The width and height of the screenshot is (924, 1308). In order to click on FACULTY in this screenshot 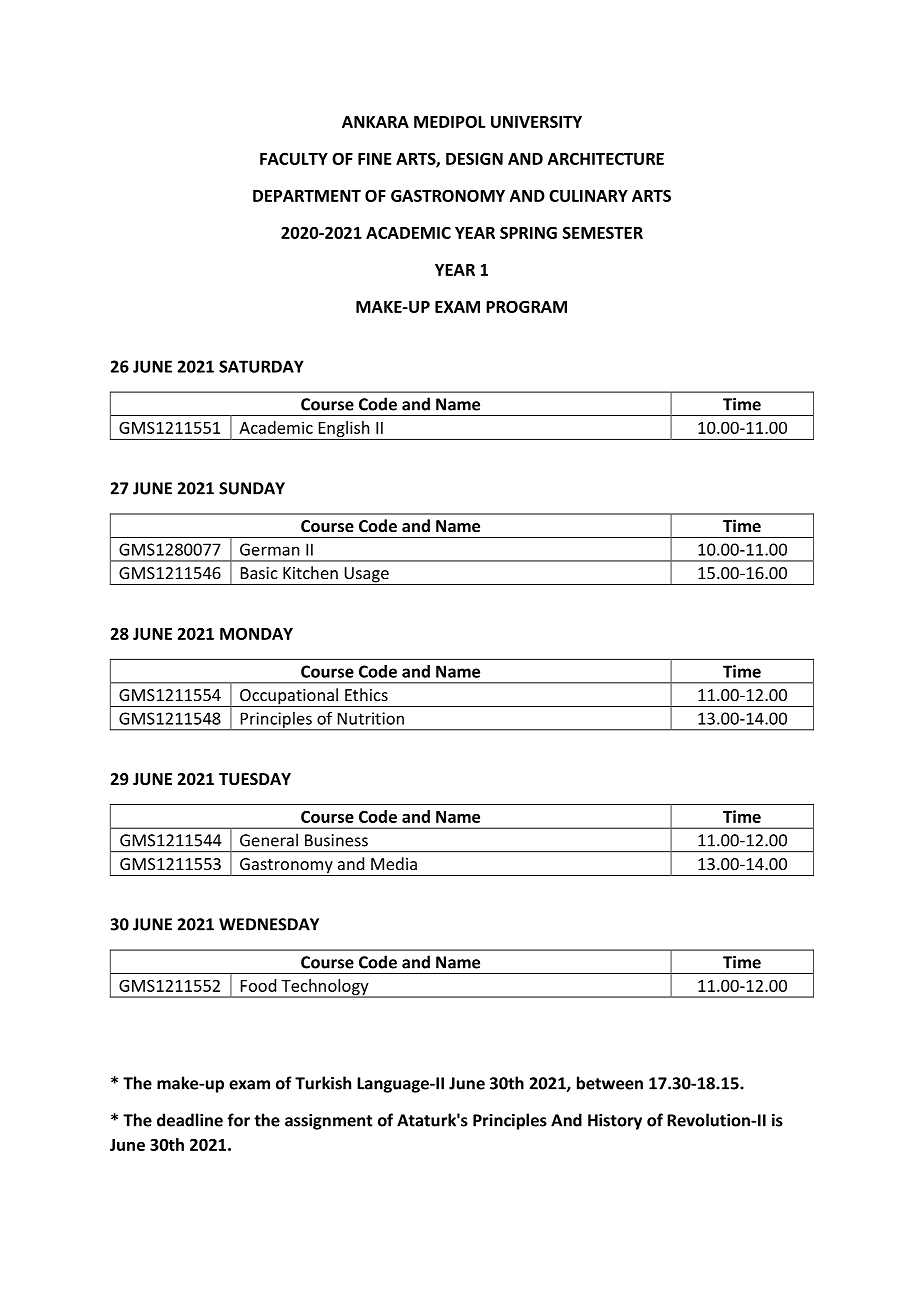, I will do `click(294, 159)`.
